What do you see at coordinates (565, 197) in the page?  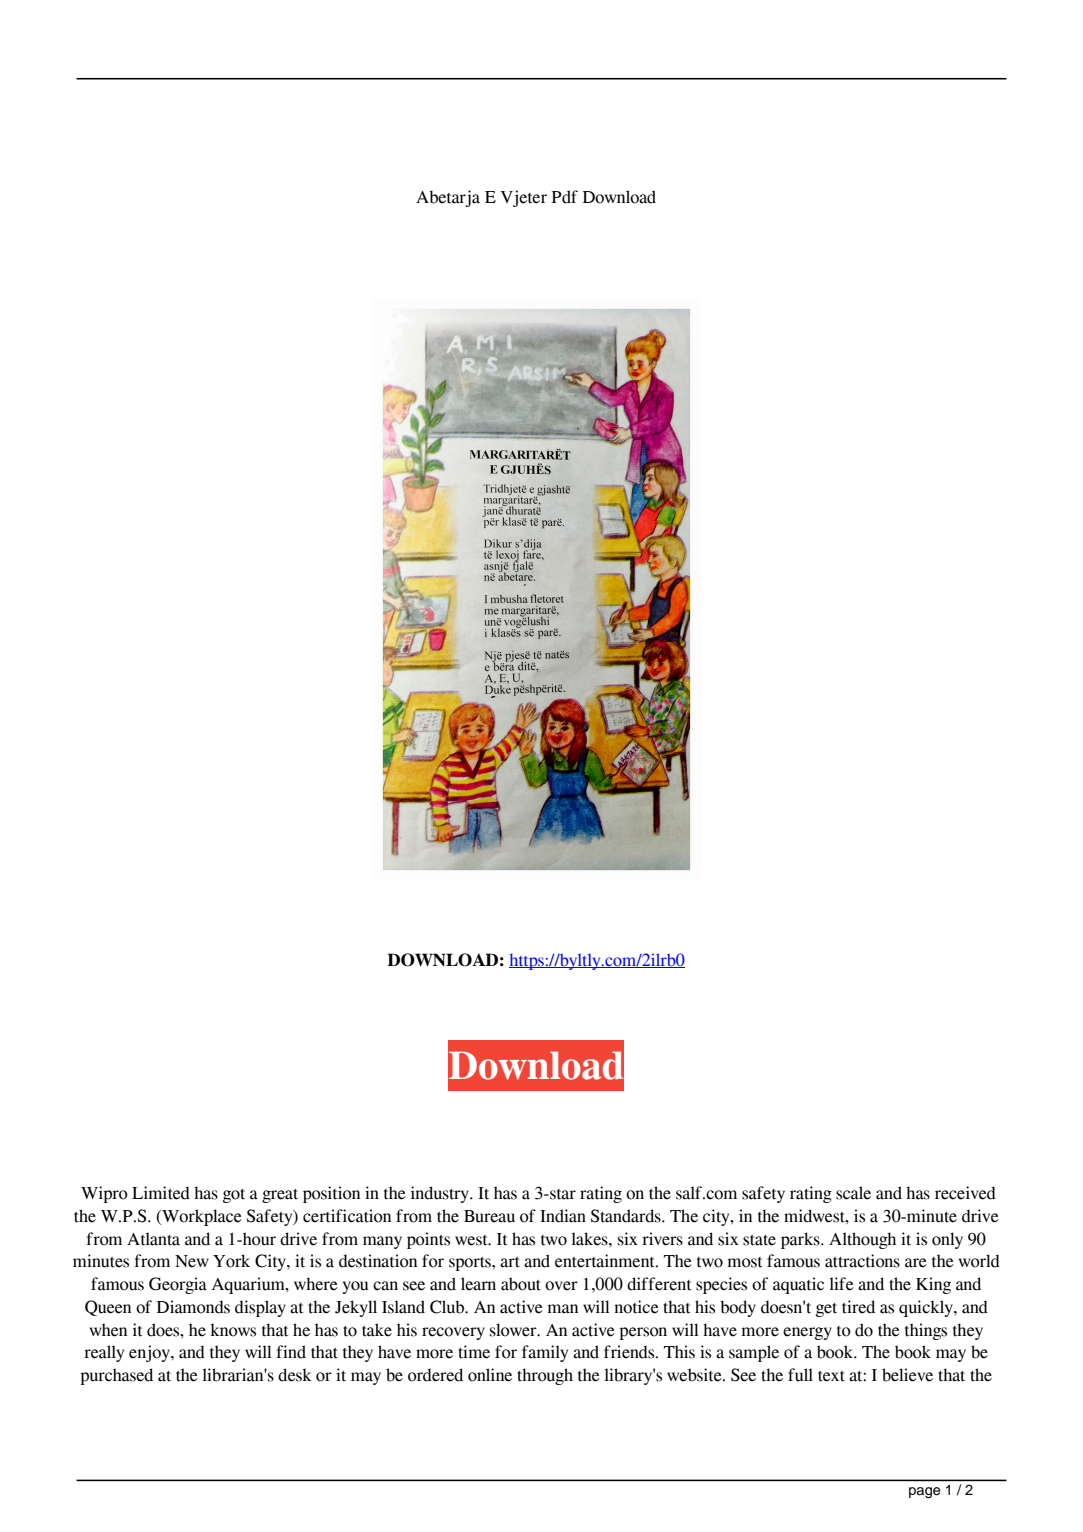 I see `Pdf` at bounding box center [565, 197].
